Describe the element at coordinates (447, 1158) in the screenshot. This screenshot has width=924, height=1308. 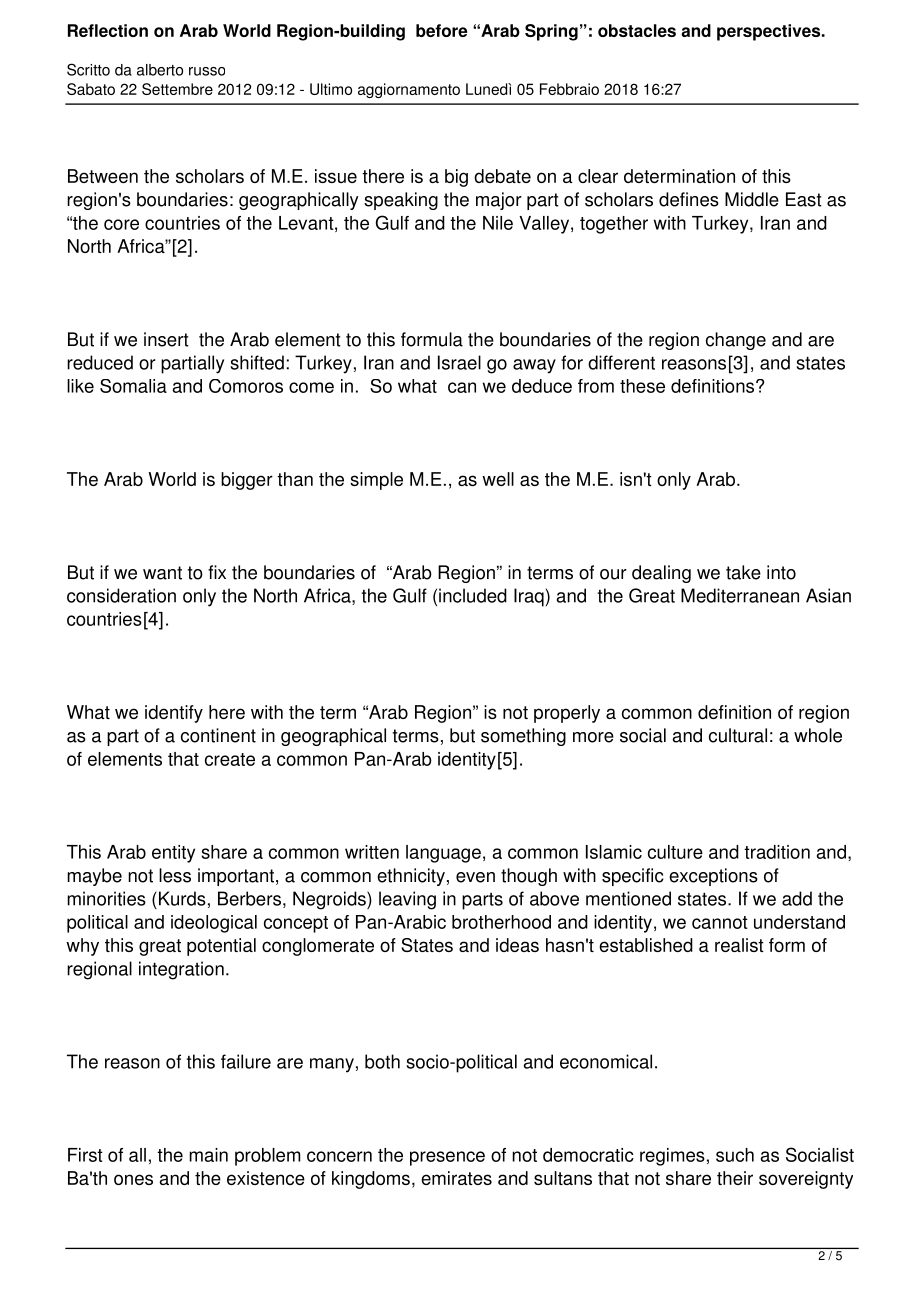
I see `presence` at that location.
